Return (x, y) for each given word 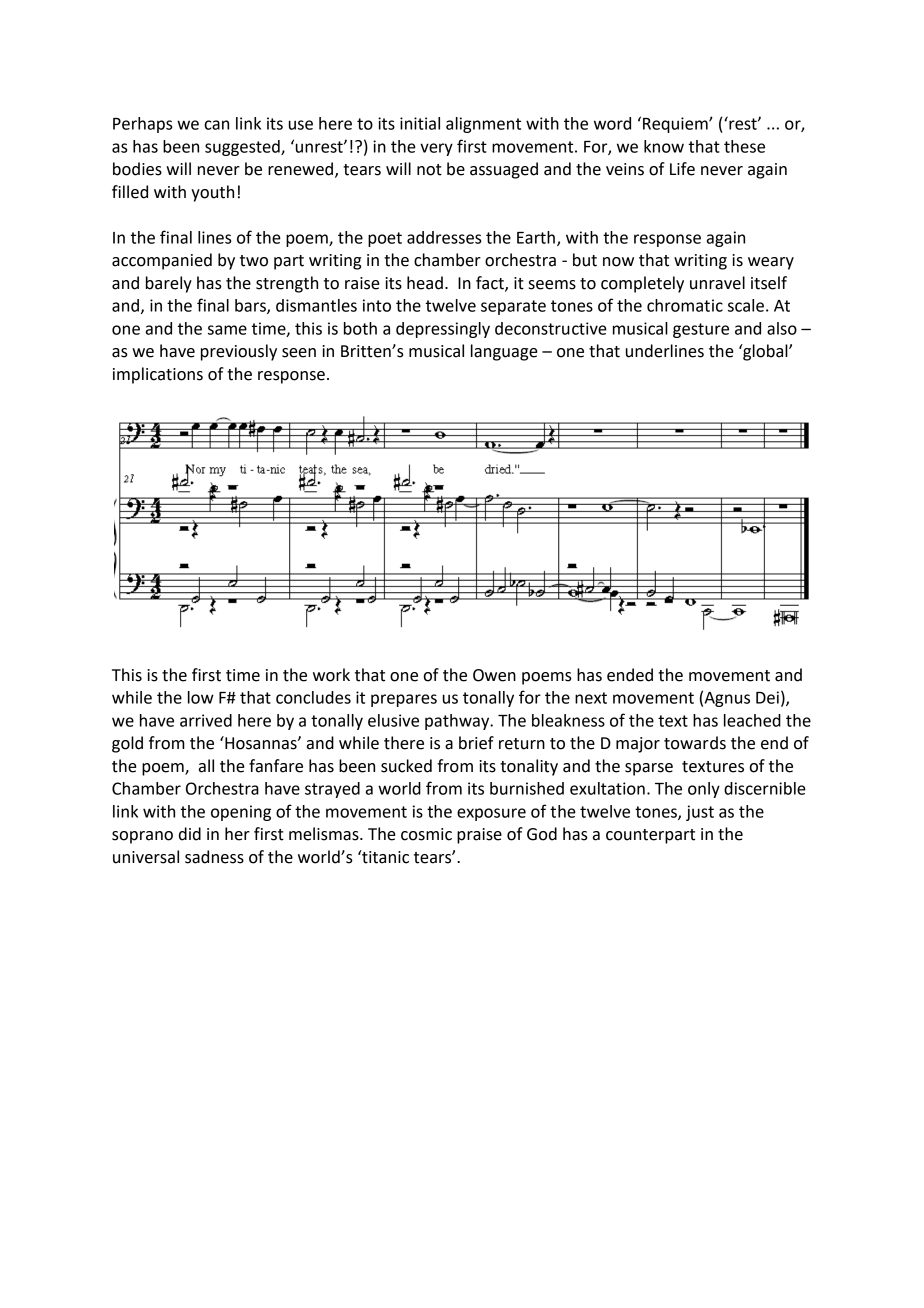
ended (630, 675)
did (190, 834)
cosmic (426, 834)
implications (158, 375)
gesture (701, 330)
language (504, 352)
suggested (243, 148)
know (664, 146)
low (201, 697)
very (436, 149)
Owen (494, 675)
